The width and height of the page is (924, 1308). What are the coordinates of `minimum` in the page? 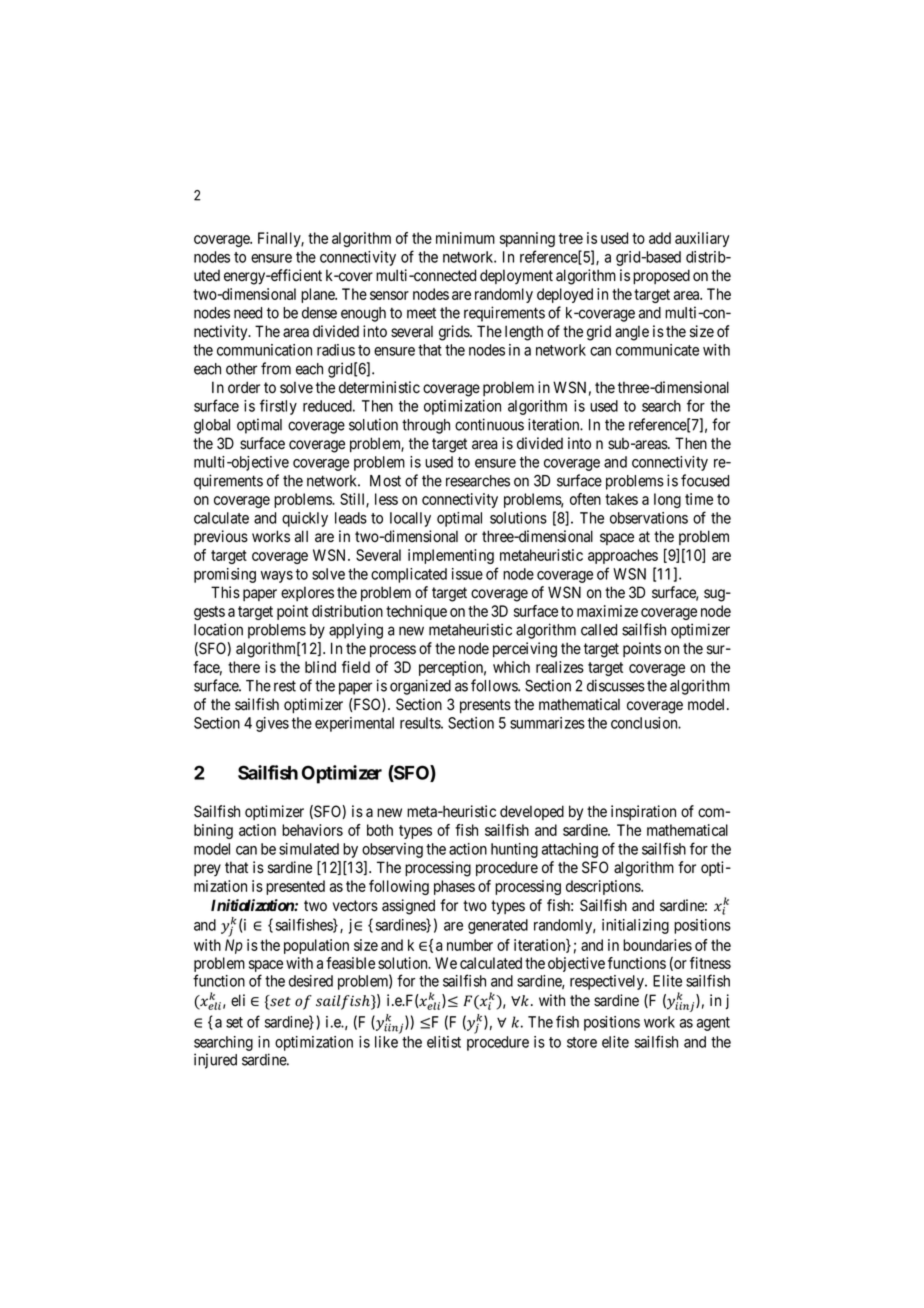 It's located at (465, 238).
